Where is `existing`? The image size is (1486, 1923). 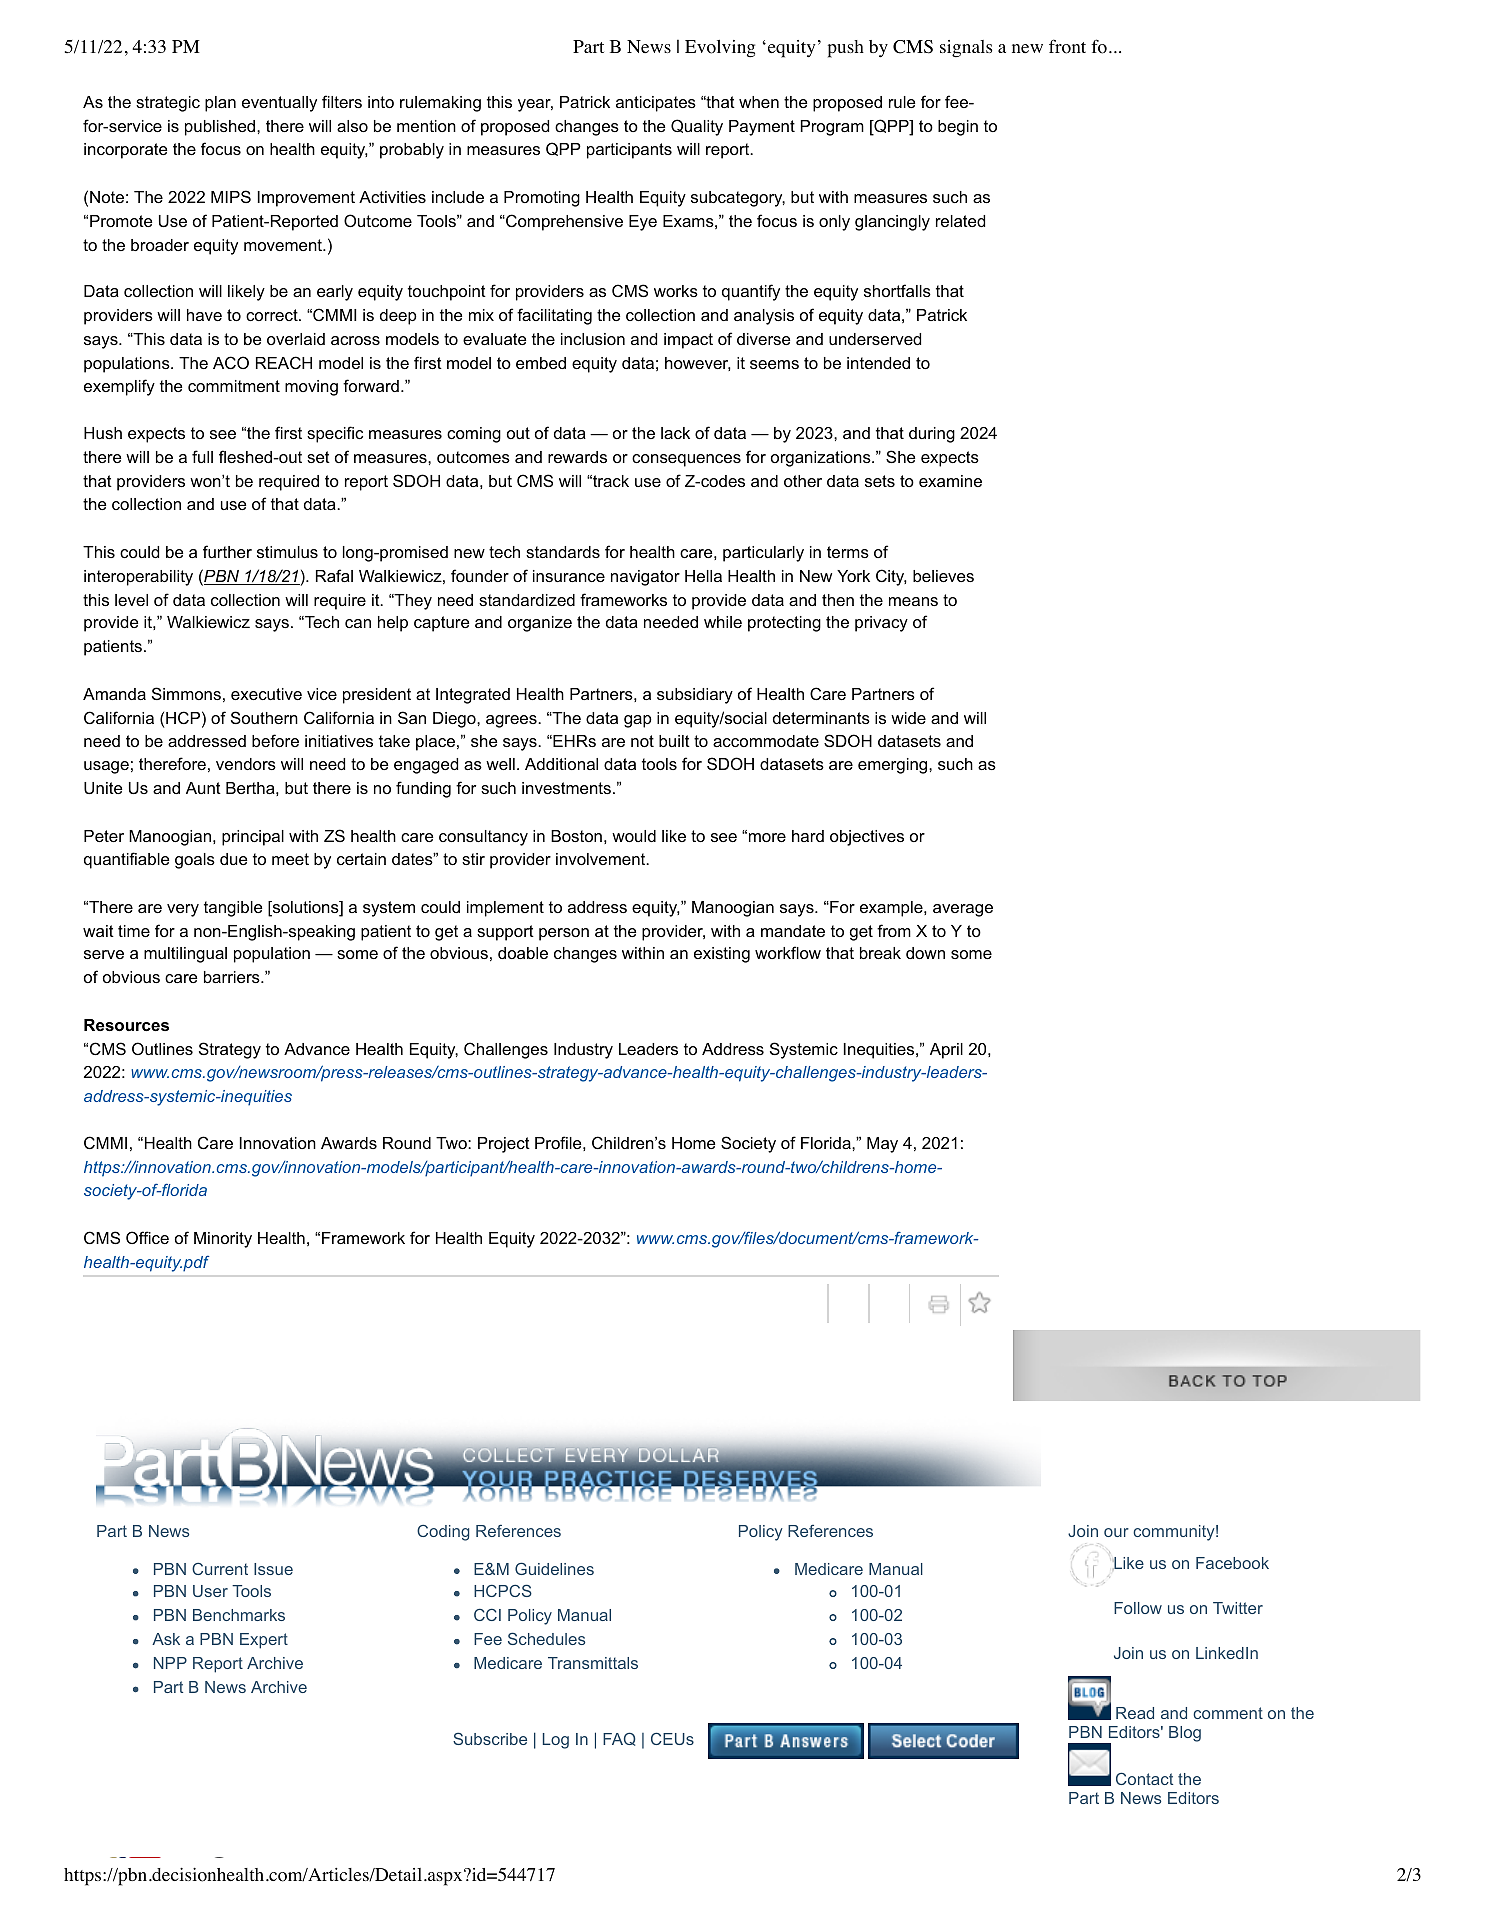 existing is located at coordinates (722, 955).
